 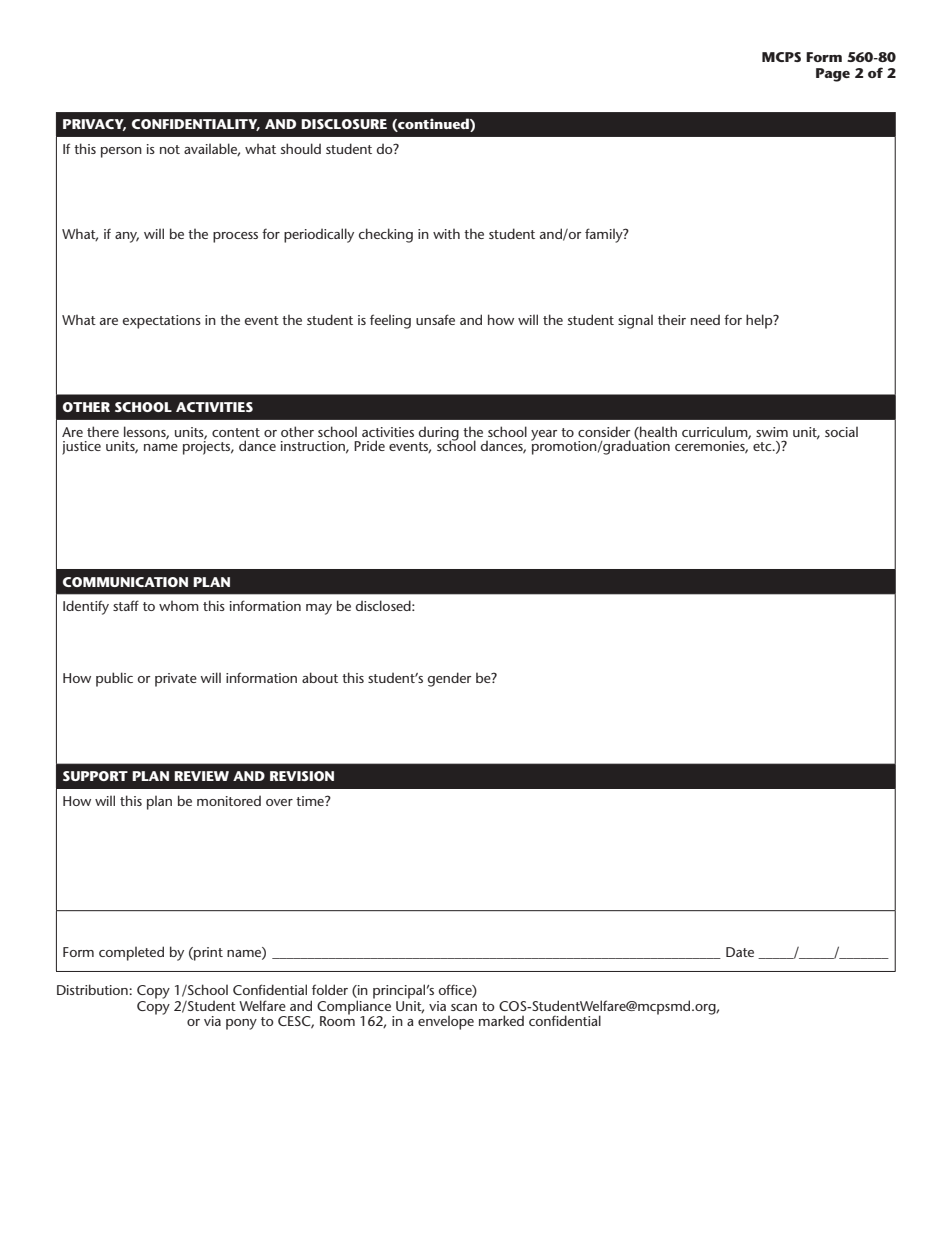 I want to click on DISCLOSURE, so click(x=344, y=124).
